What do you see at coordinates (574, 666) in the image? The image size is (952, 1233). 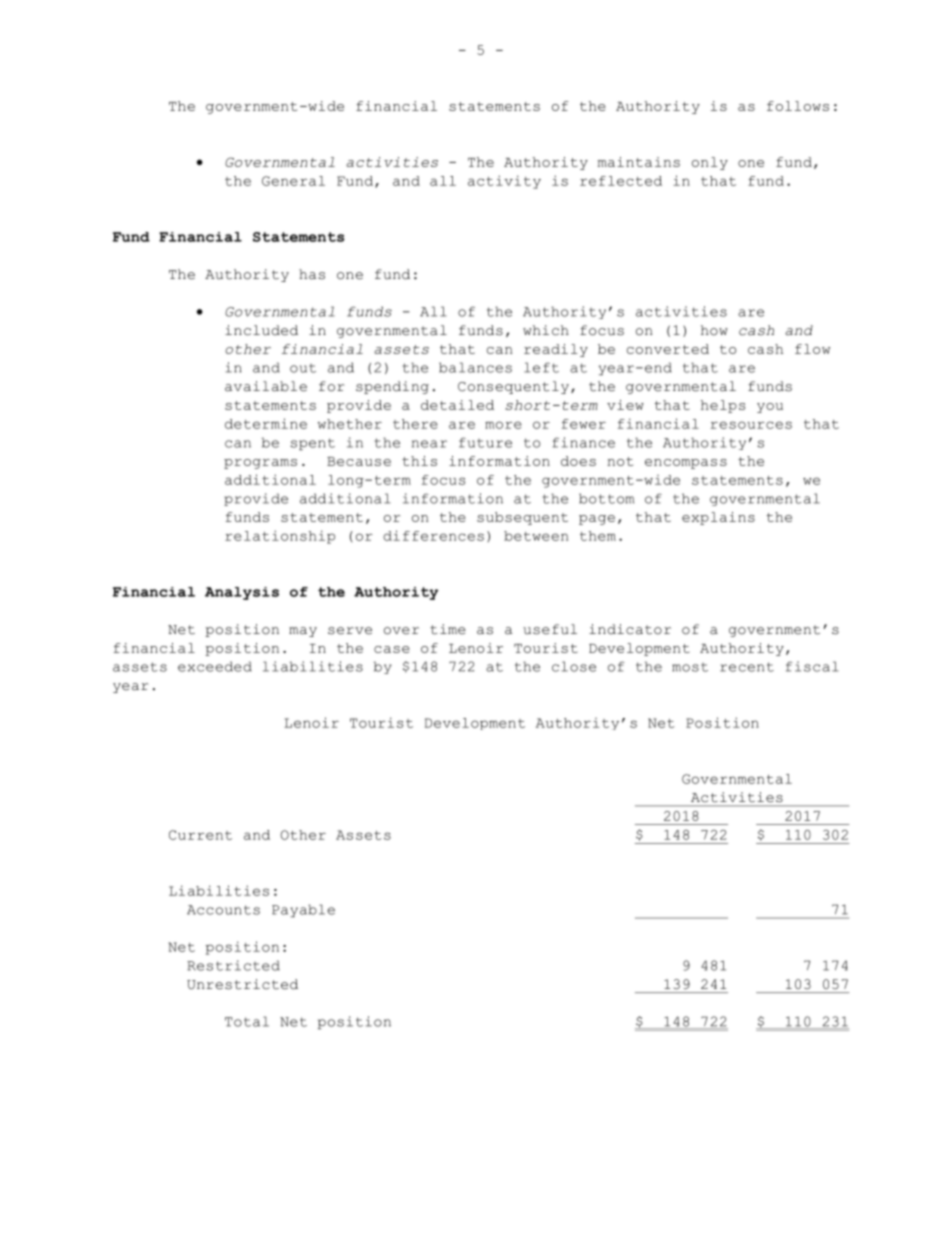 I see `close` at bounding box center [574, 666].
